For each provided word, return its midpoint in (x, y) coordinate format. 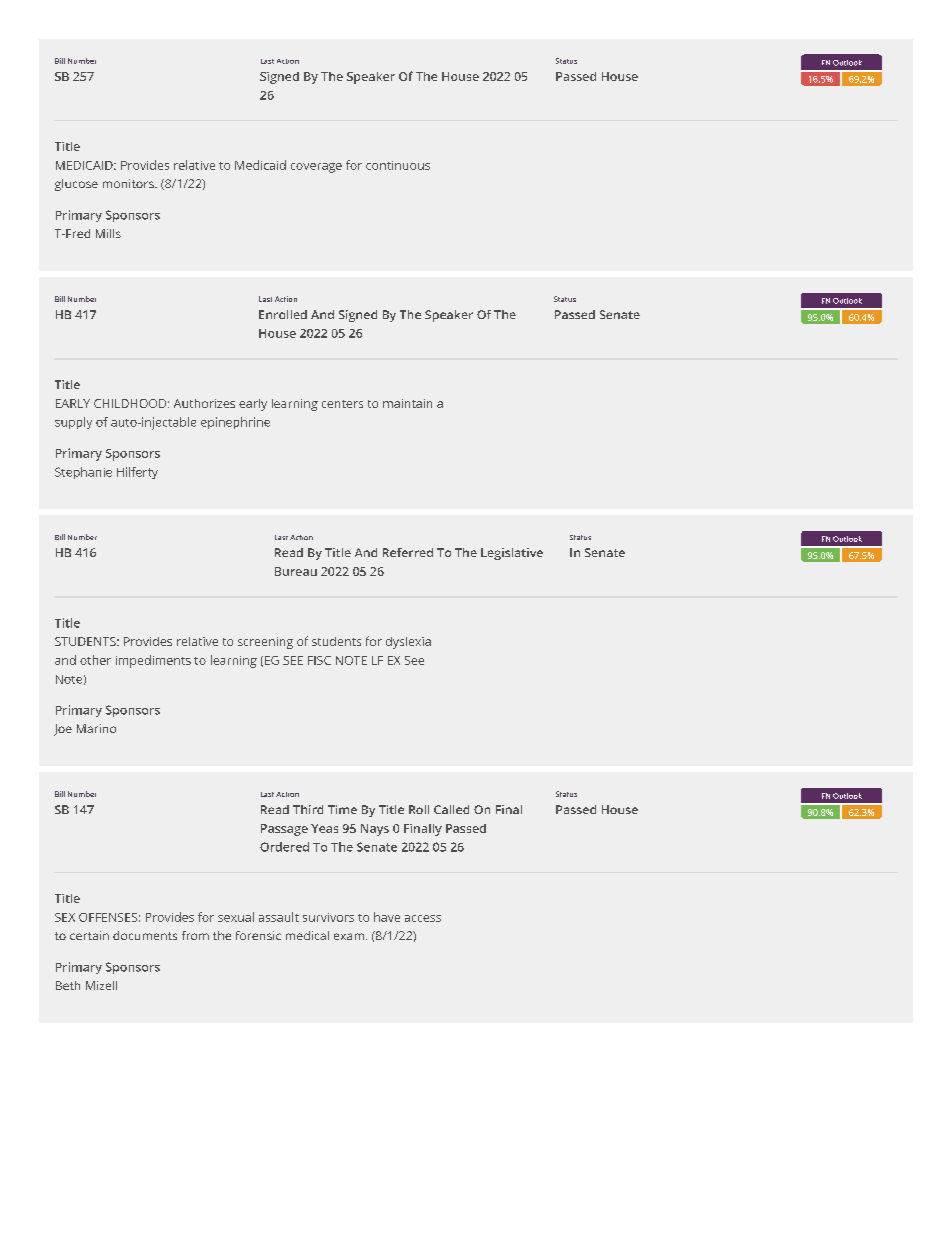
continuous (398, 165)
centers (342, 404)
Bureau (296, 571)
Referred (408, 552)
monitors (129, 183)
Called (451, 809)
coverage (316, 168)
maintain (407, 403)
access (423, 918)
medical (307, 935)
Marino (96, 728)
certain (89, 935)
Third (308, 809)
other (95, 660)
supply (73, 423)
